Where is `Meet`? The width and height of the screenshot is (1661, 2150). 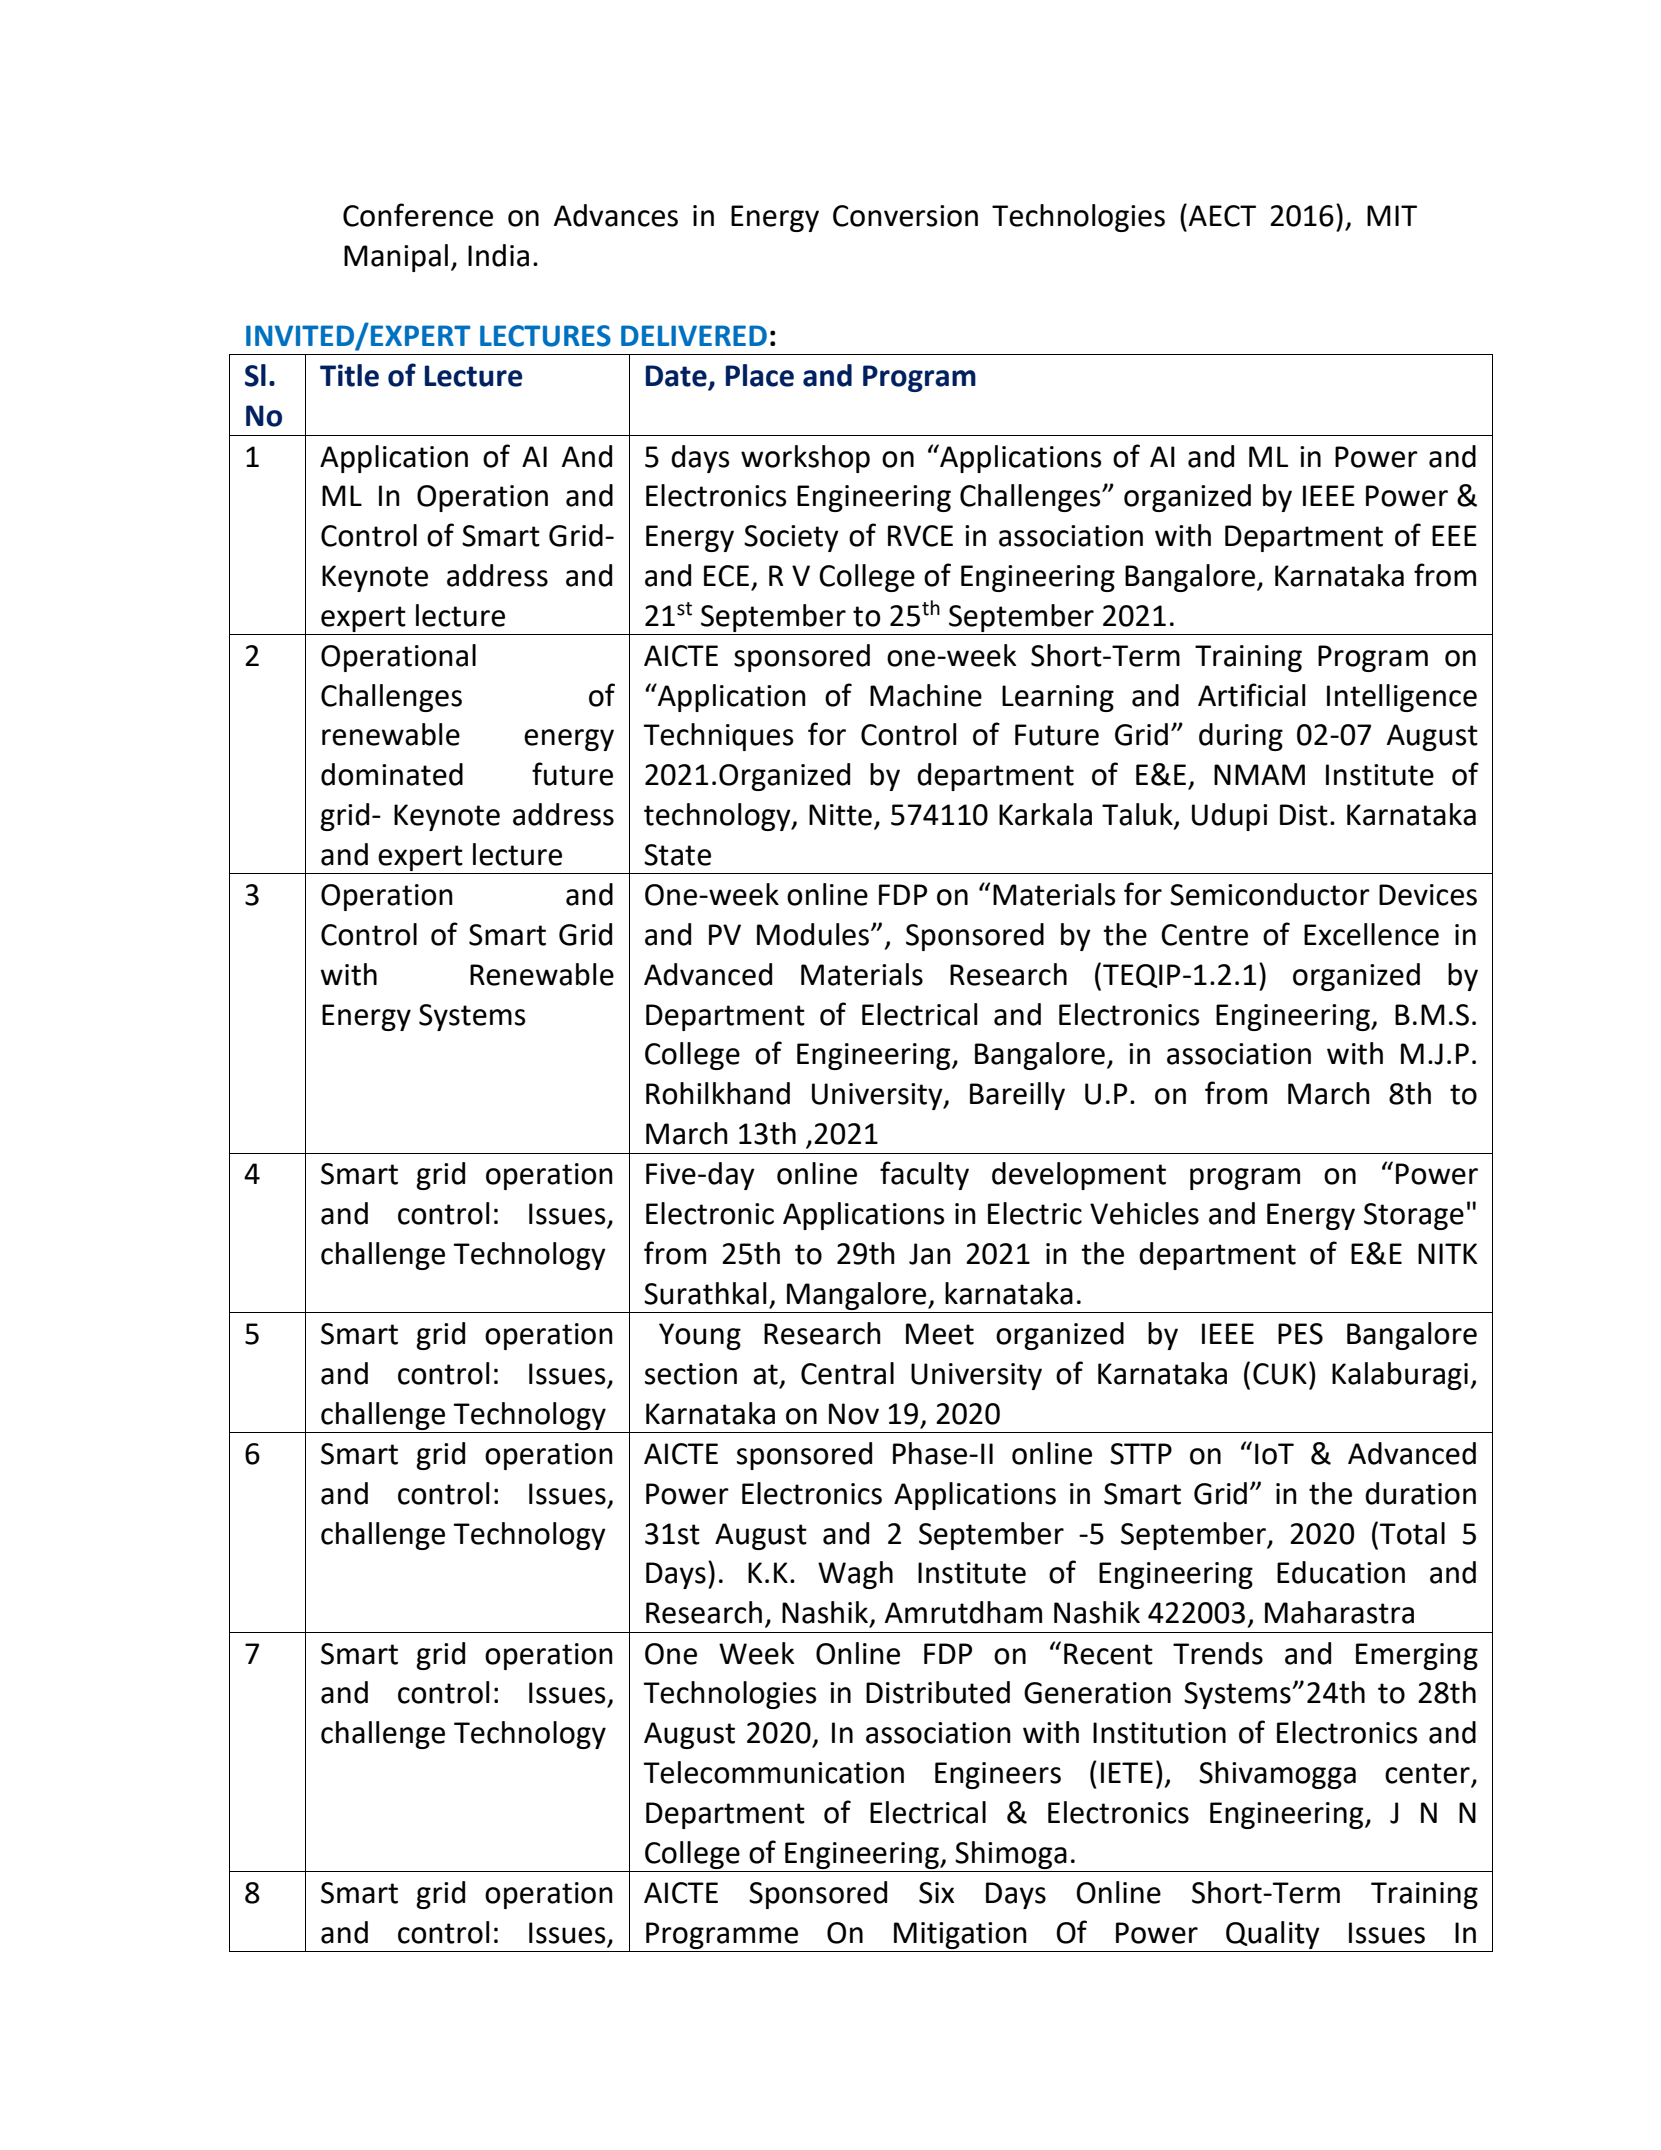
Meet is located at coordinates (940, 1334).
